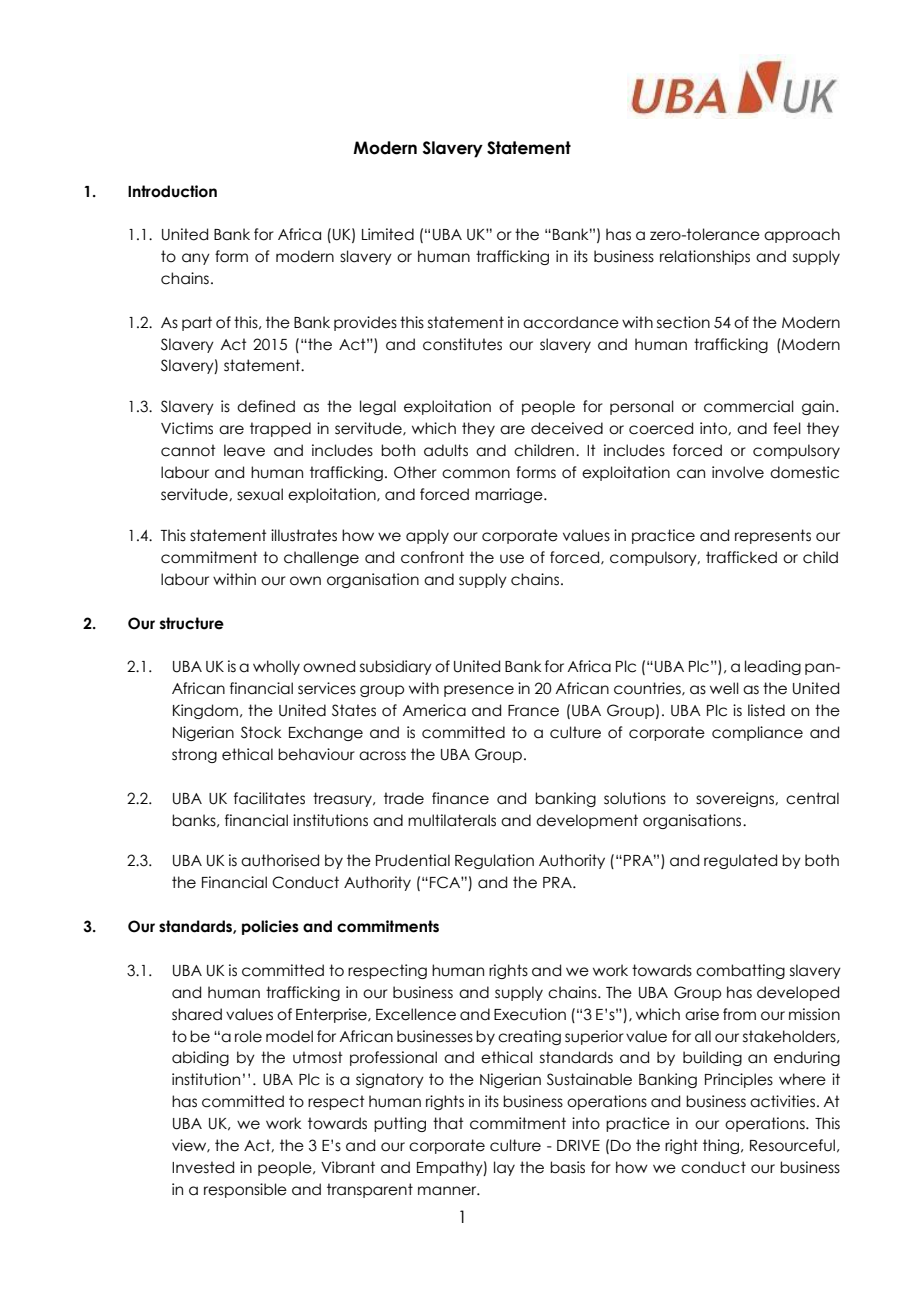 The image size is (924, 1307). Describe the element at coordinates (738, 472) in the screenshot. I see `involve` at that location.
